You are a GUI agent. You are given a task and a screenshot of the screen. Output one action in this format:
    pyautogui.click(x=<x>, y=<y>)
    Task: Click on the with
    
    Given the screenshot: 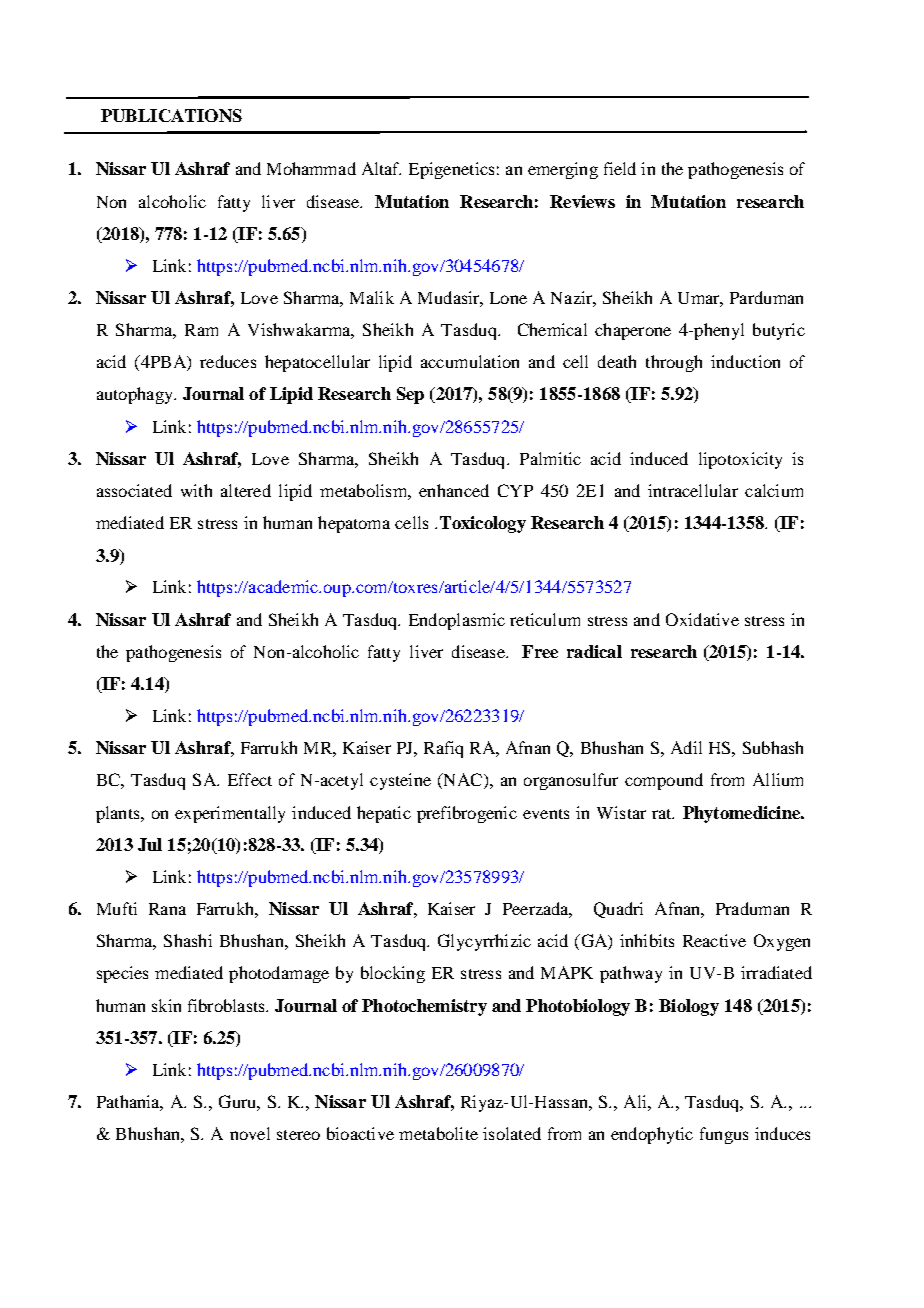 What is the action you would take?
    pyautogui.click(x=196, y=490)
